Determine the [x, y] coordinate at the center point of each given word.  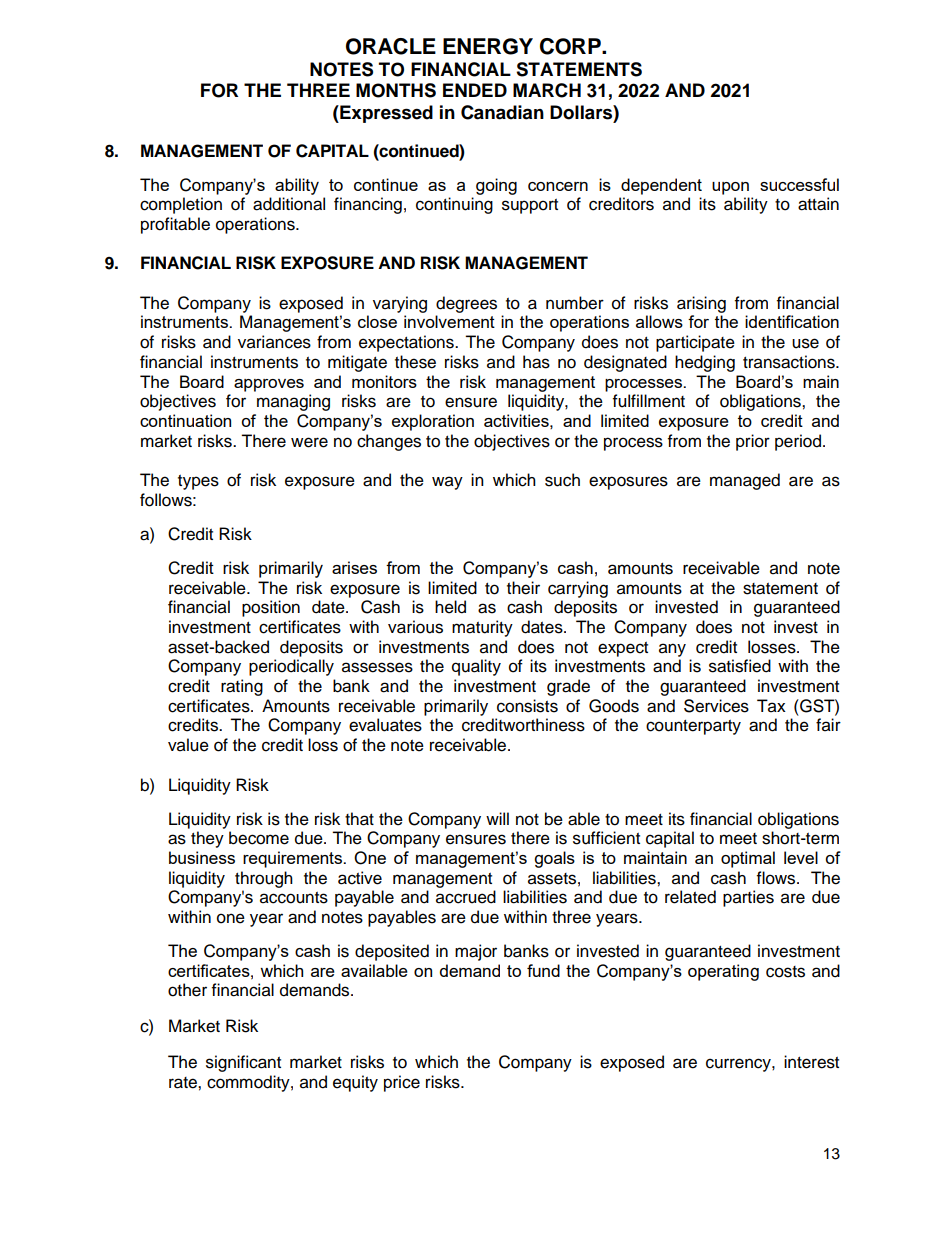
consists [527, 706]
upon [730, 188]
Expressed [385, 114]
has [536, 362]
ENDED [475, 90]
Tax [771, 706]
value [188, 745]
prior [753, 442]
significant [243, 1063]
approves [269, 385]
